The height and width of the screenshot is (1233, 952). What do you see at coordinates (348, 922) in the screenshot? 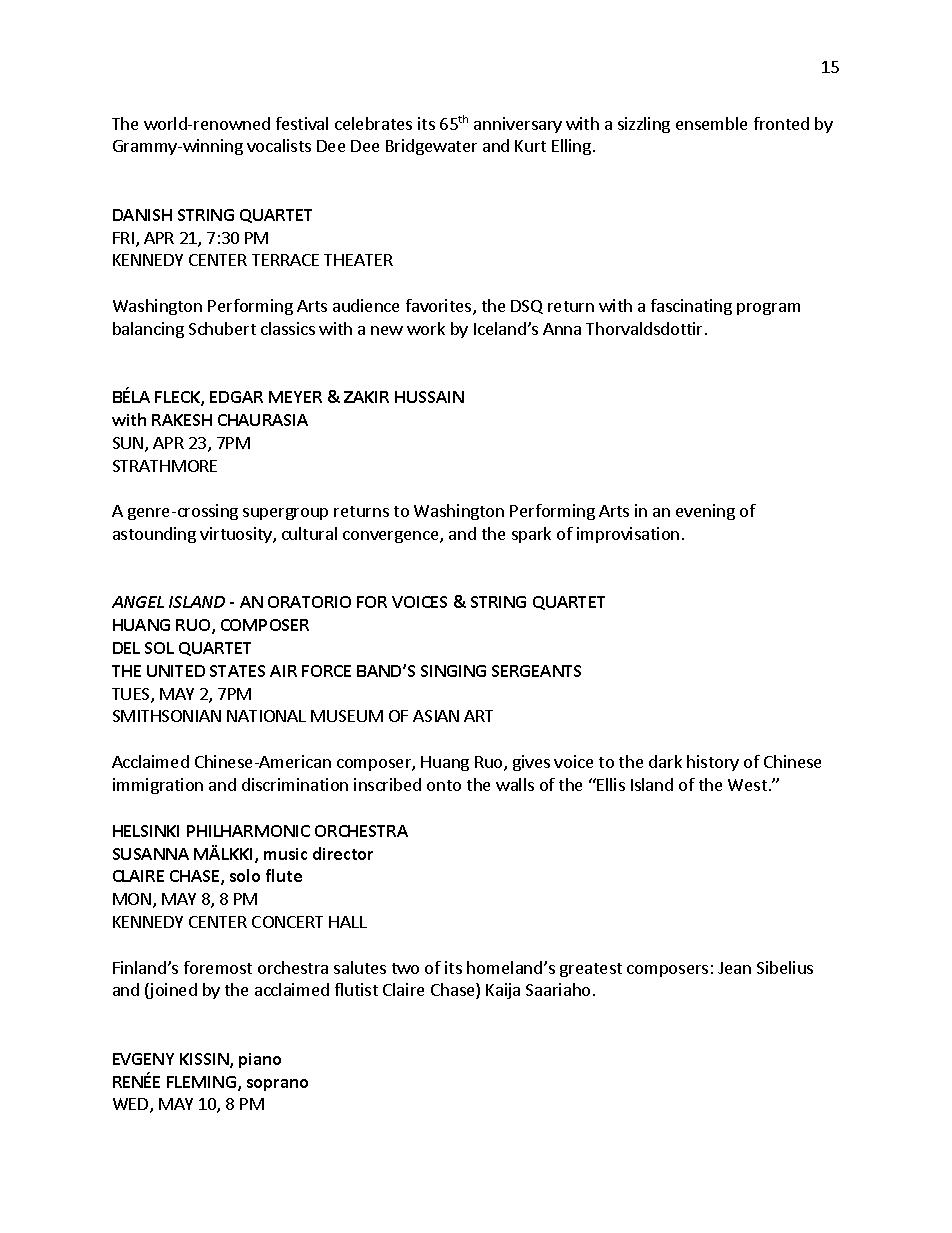
I see `HALL` at bounding box center [348, 922].
